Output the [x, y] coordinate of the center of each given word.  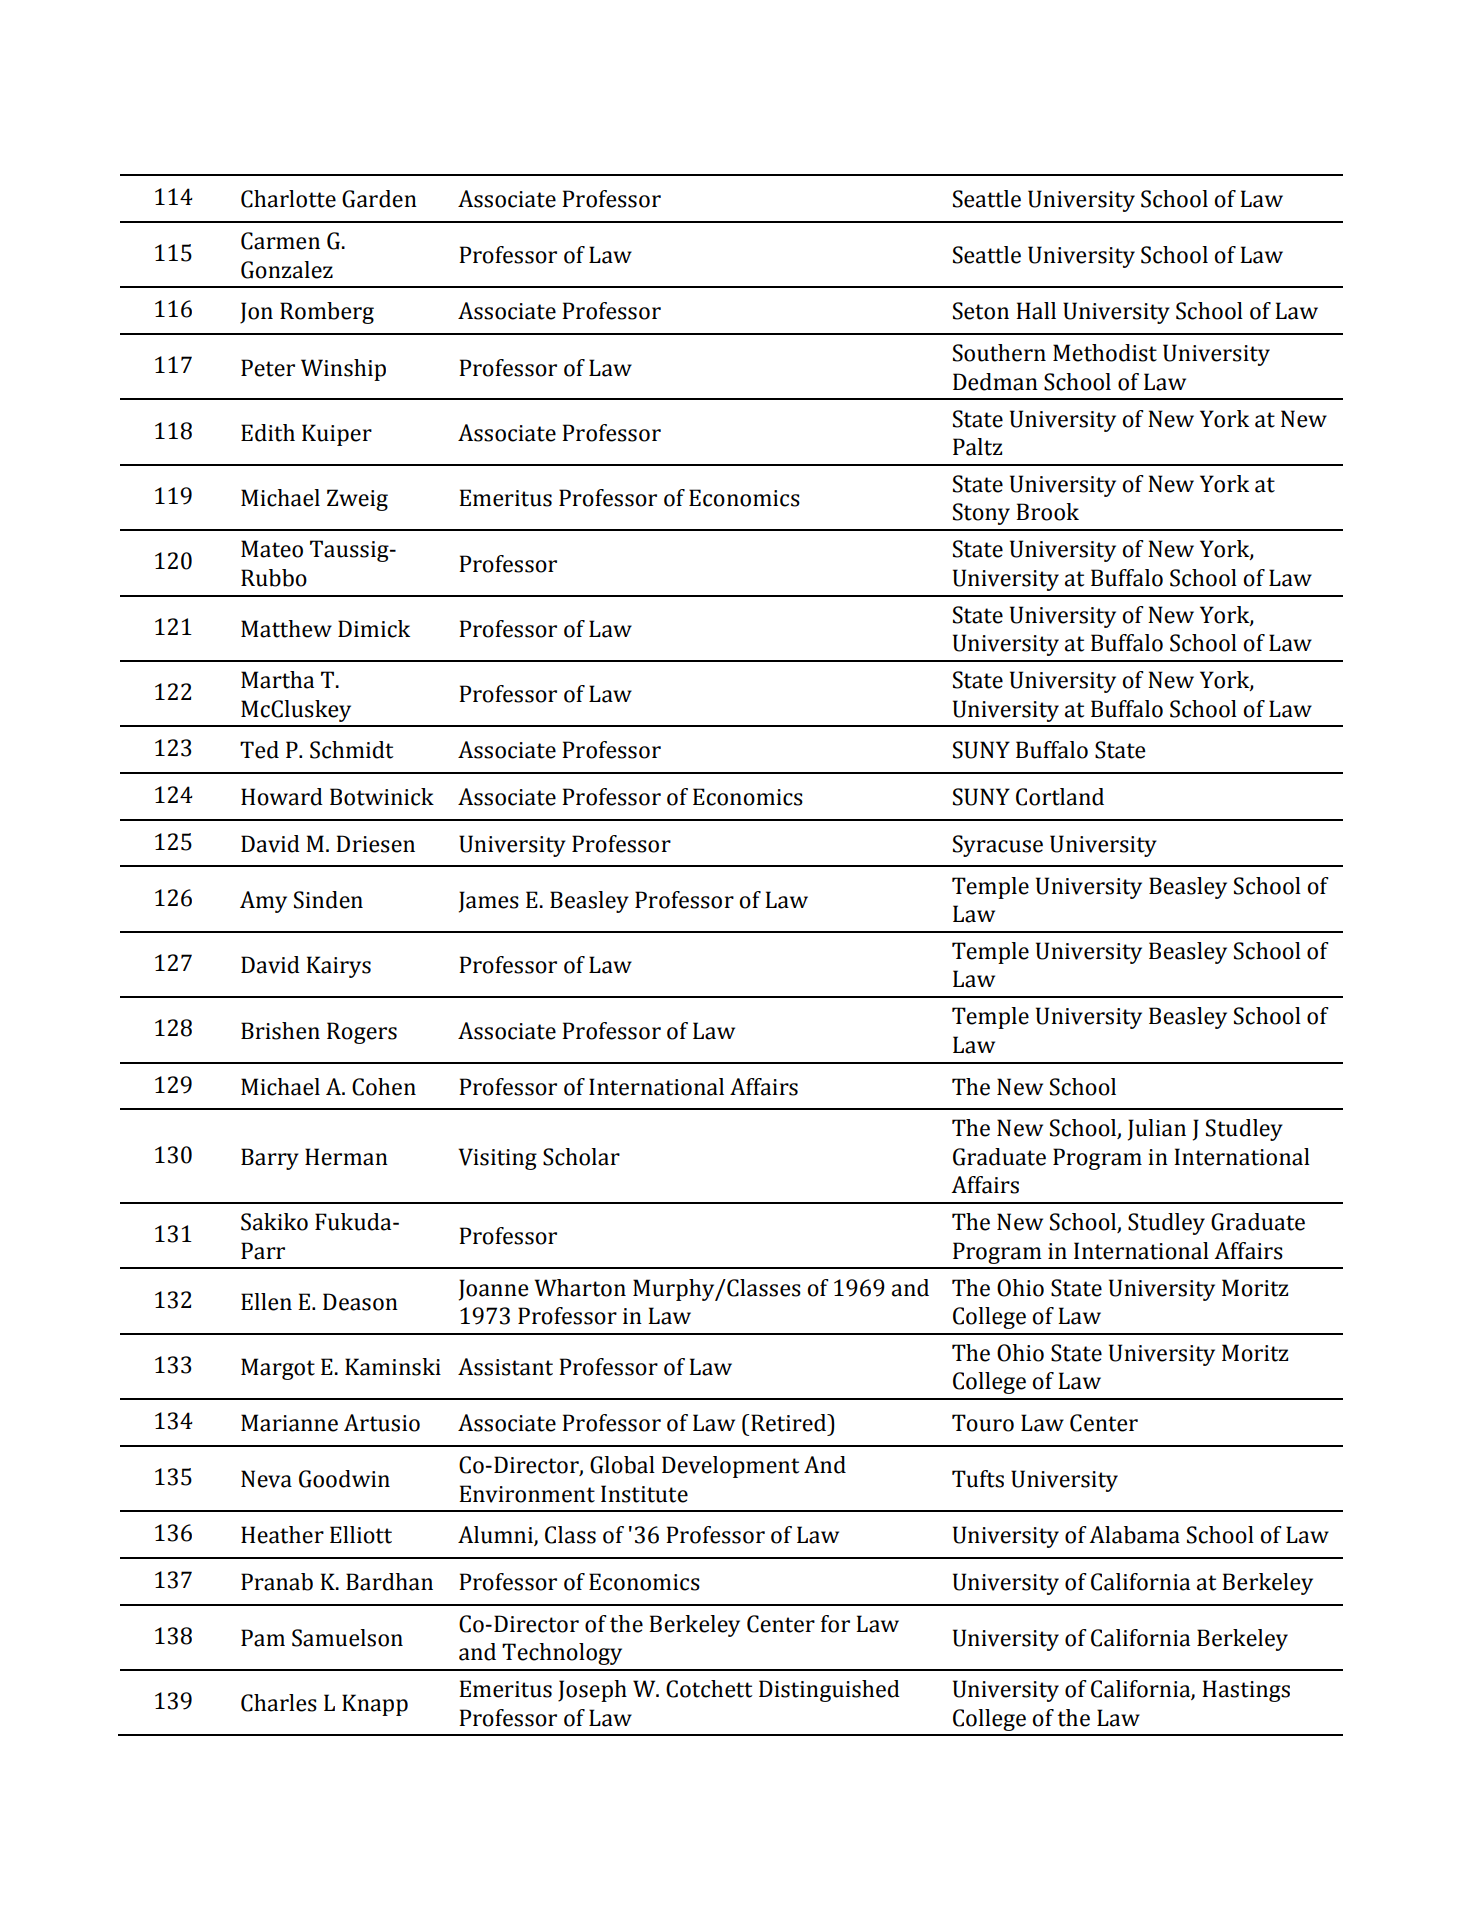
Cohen [384, 1087]
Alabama [1134, 1535]
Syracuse [998, 846]
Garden [379, 199]
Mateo [272, 549]
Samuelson [347, 1638]
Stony [981, 514]
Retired [790, 1423]
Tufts [978, 1479]
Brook [1047, 512]
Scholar [581, 1157]
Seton [981, 311]
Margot [278, 1369]
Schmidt [352, 750]
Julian [1157, 1130]
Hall [1036, 311]
